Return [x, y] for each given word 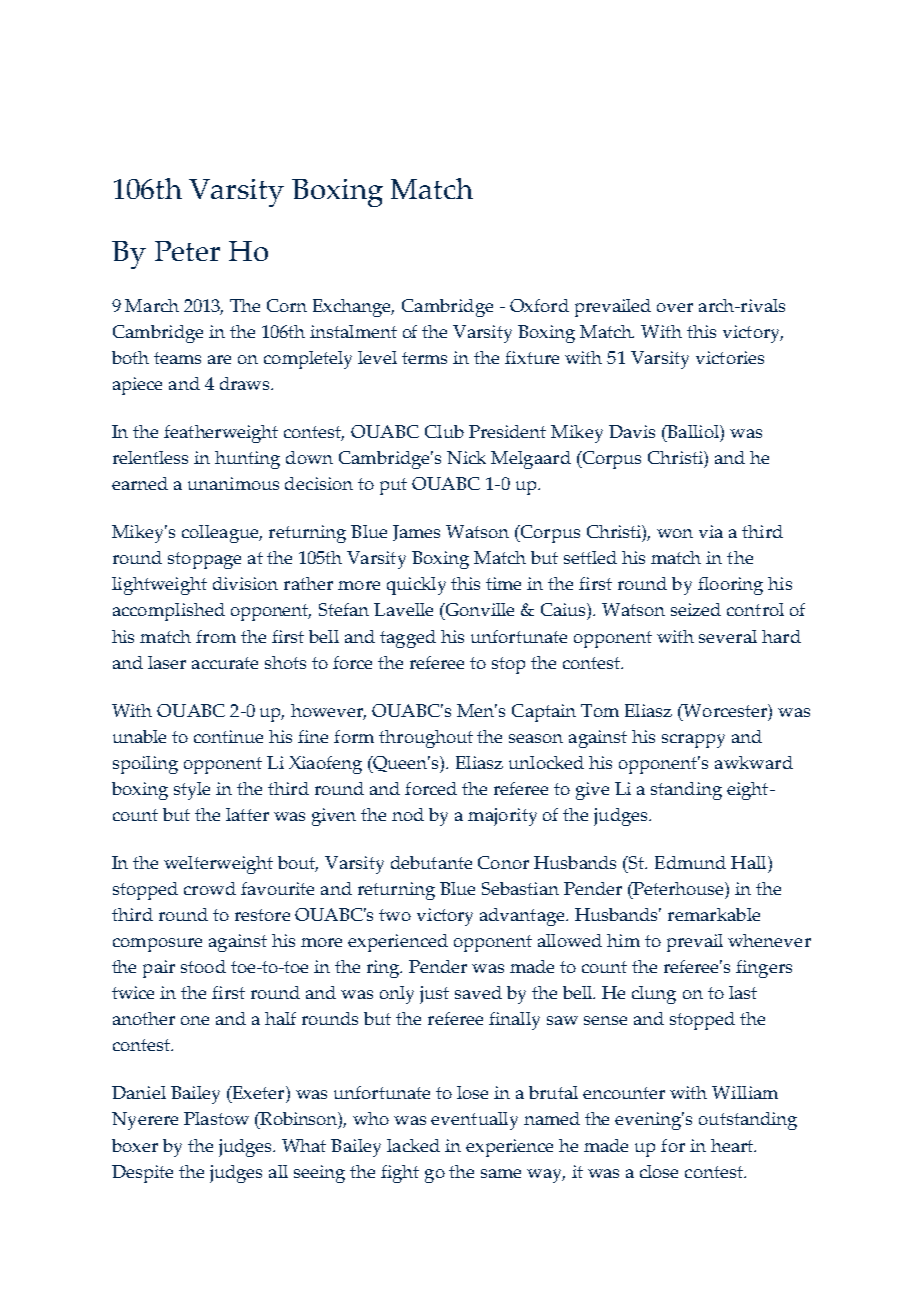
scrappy [693, 741]
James [416, 533]
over [675, 307]
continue [228, 736]
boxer [135, 1145]
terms [424, 358]
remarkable [714, 914]
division [245, 583]
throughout [426, 739]
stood [203, 966]
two [395, 915]
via [711, 531]
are [219, 359]
